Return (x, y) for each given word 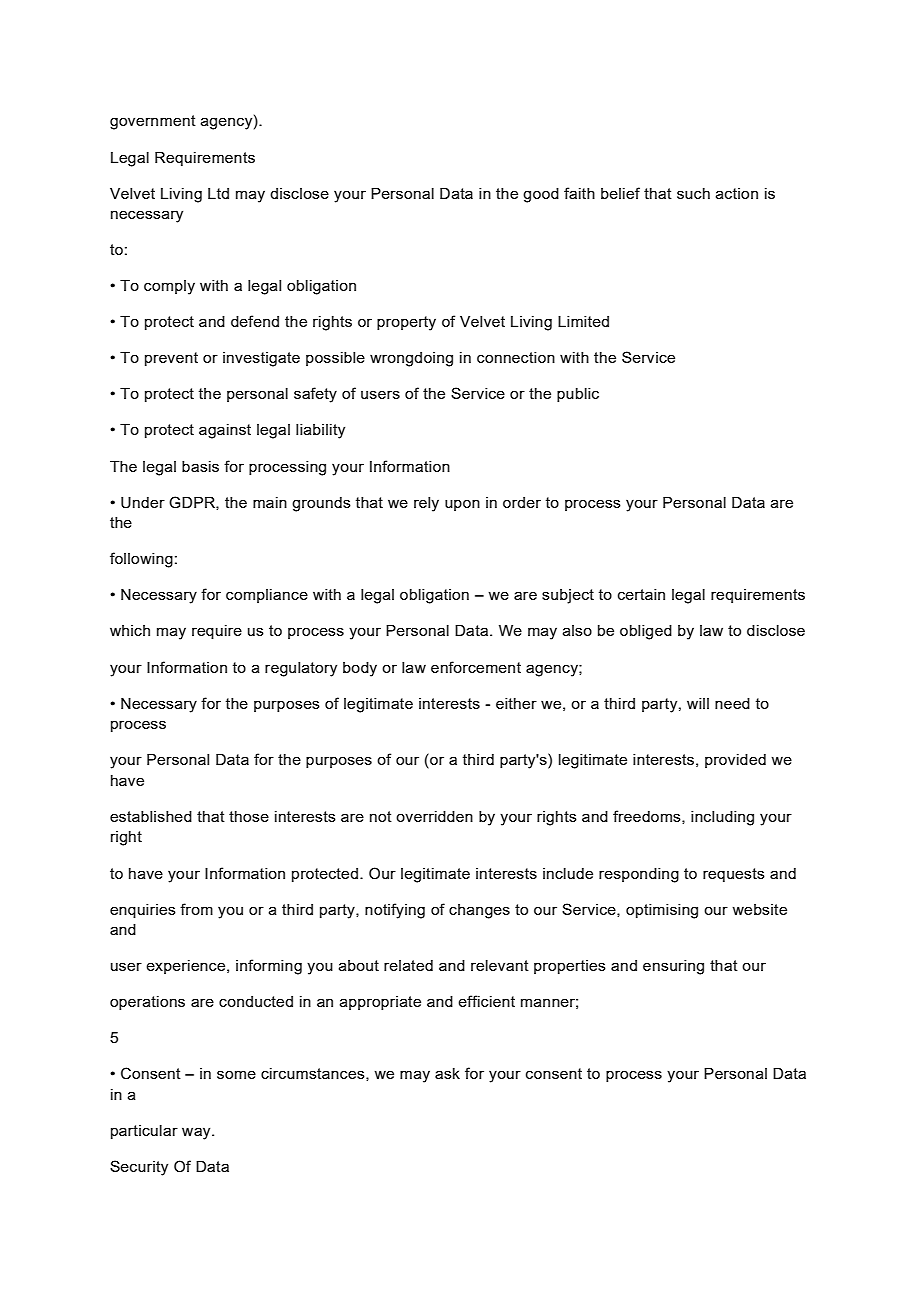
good (541, 195)
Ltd (218, 193)
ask (447, 1073)
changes (479, 911)
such (693, 193)
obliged (646, 632)
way (197, 1133)
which (130, 630)
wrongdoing (411, 359)
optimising (662, 911)
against (225, 431)
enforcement (476, 667)
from (196, 909)
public (578, 395)
